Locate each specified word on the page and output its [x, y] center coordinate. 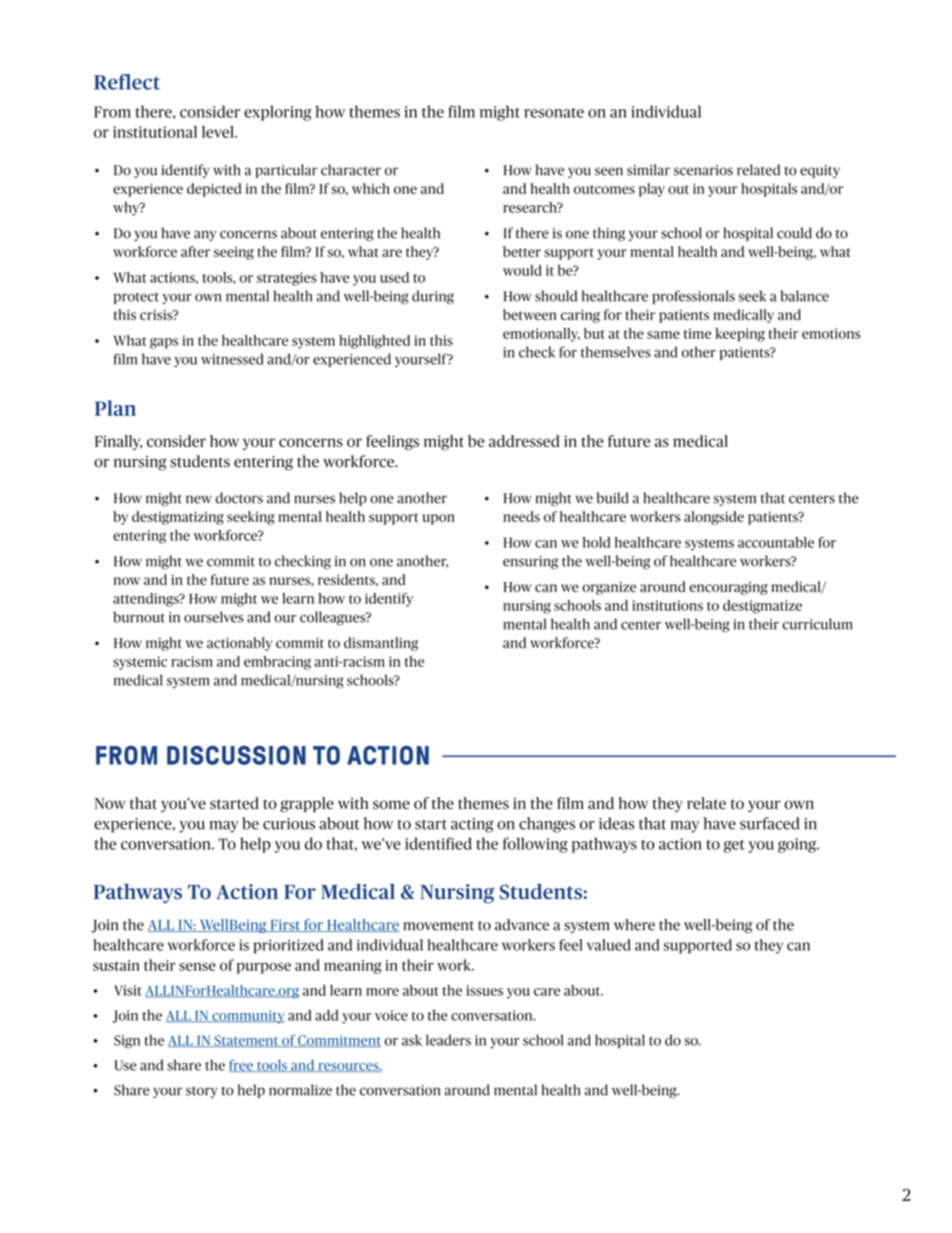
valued [609, 945]
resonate [554, 113]
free [242, 1065]
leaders [448, 1040]
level [219, 132]
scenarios [703, 170]
